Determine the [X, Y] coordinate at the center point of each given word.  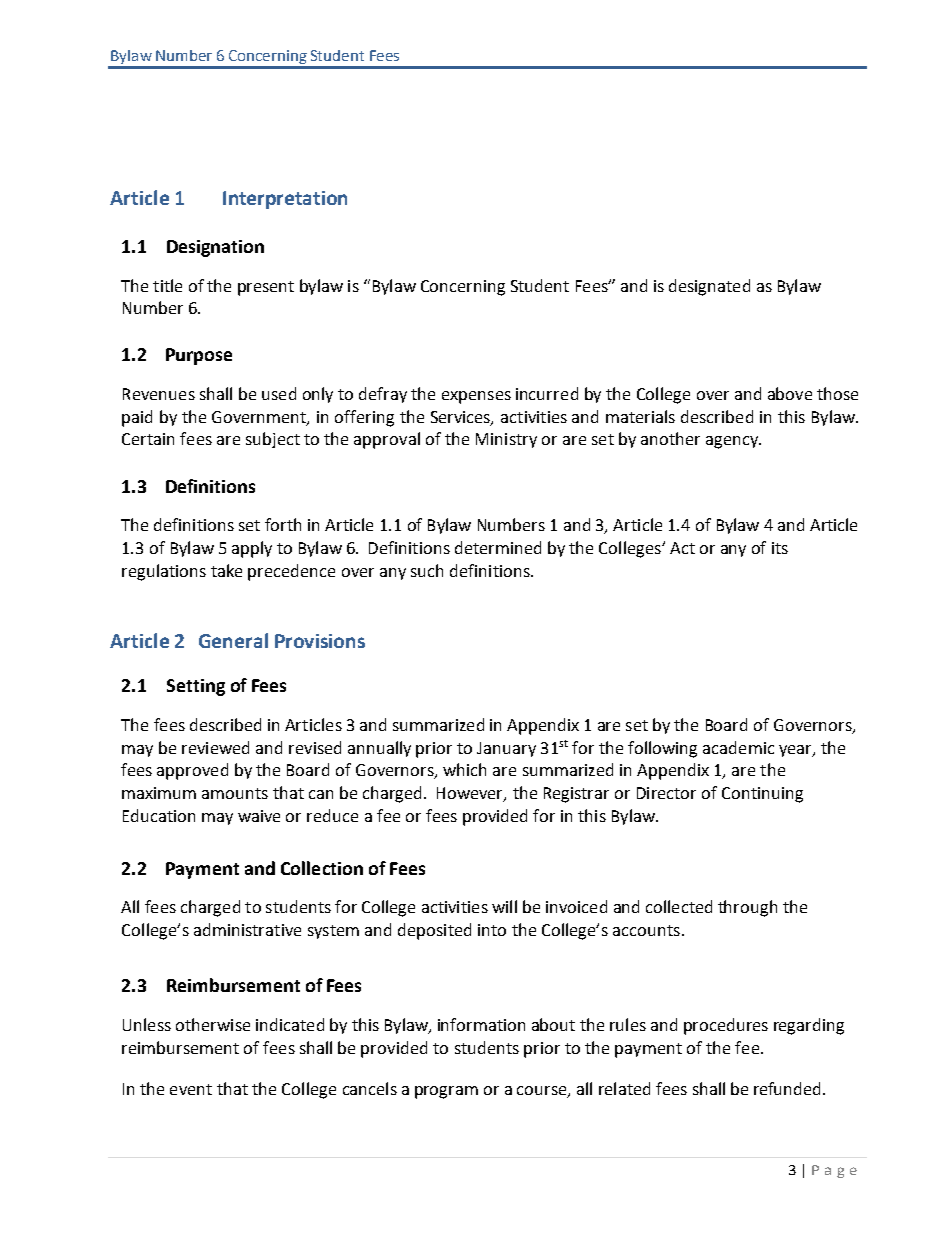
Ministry [506, 440]
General [233, 640]
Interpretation [285, 200]
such [427, 570]
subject [273, 440]
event [191, 1089]
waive [259, 816]
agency [733, 442]
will [504, 906]
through [747, 908]
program [446, 1092]
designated [709, 287]
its [780, 548]
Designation [215, 248]
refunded [787, 1088]
